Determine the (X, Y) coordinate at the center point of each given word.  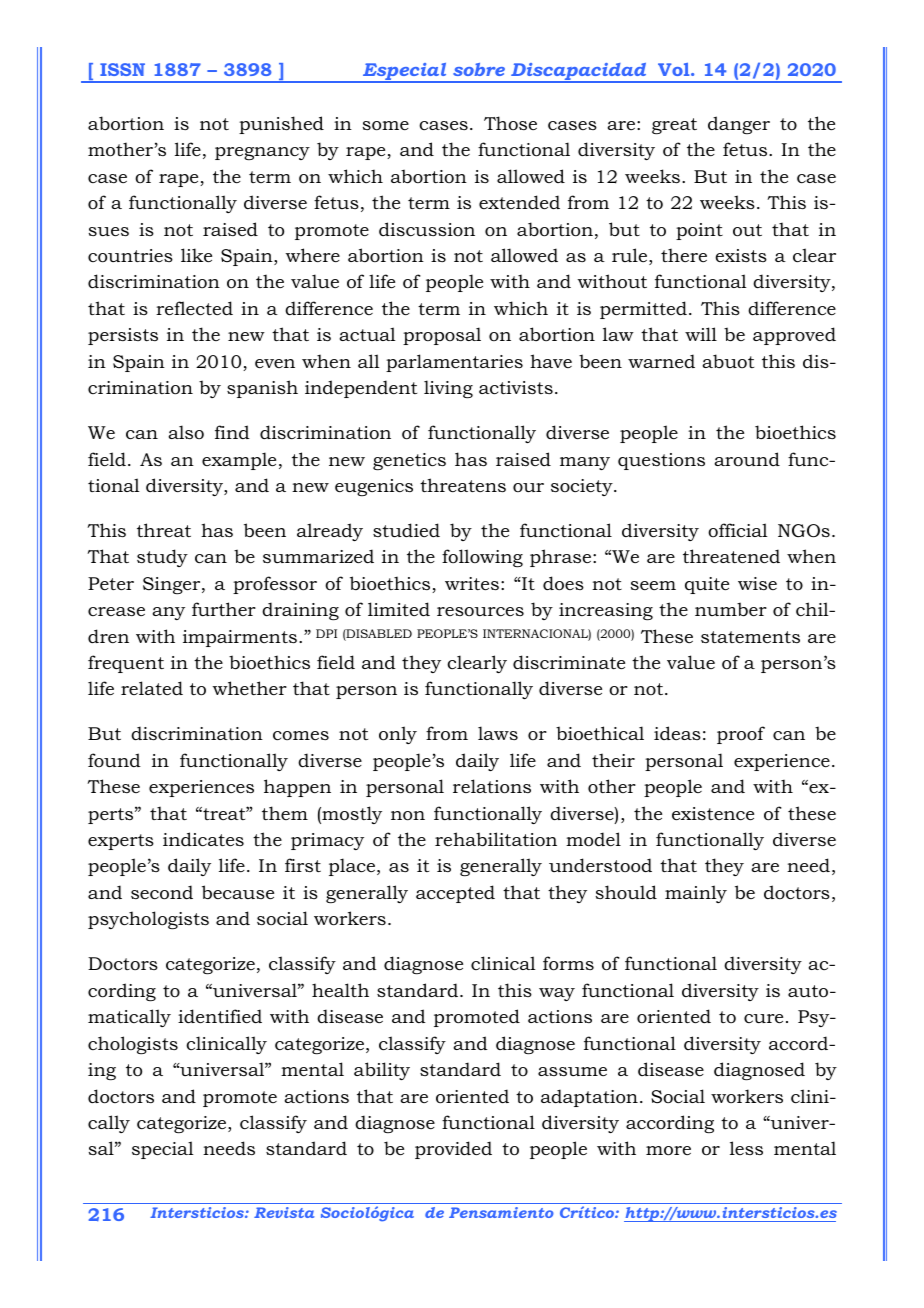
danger (739, 125)
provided (453, 1150)
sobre (479, 69)
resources (480, 612)
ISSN (122, 69)
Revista (284, 1212)
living (448, 389)
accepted (455, 894)
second (162, 892)
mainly (696, 894)
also (186, 432)
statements (750, 637)
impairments (240, 638)
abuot (728, 361)
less (746, 1148)
